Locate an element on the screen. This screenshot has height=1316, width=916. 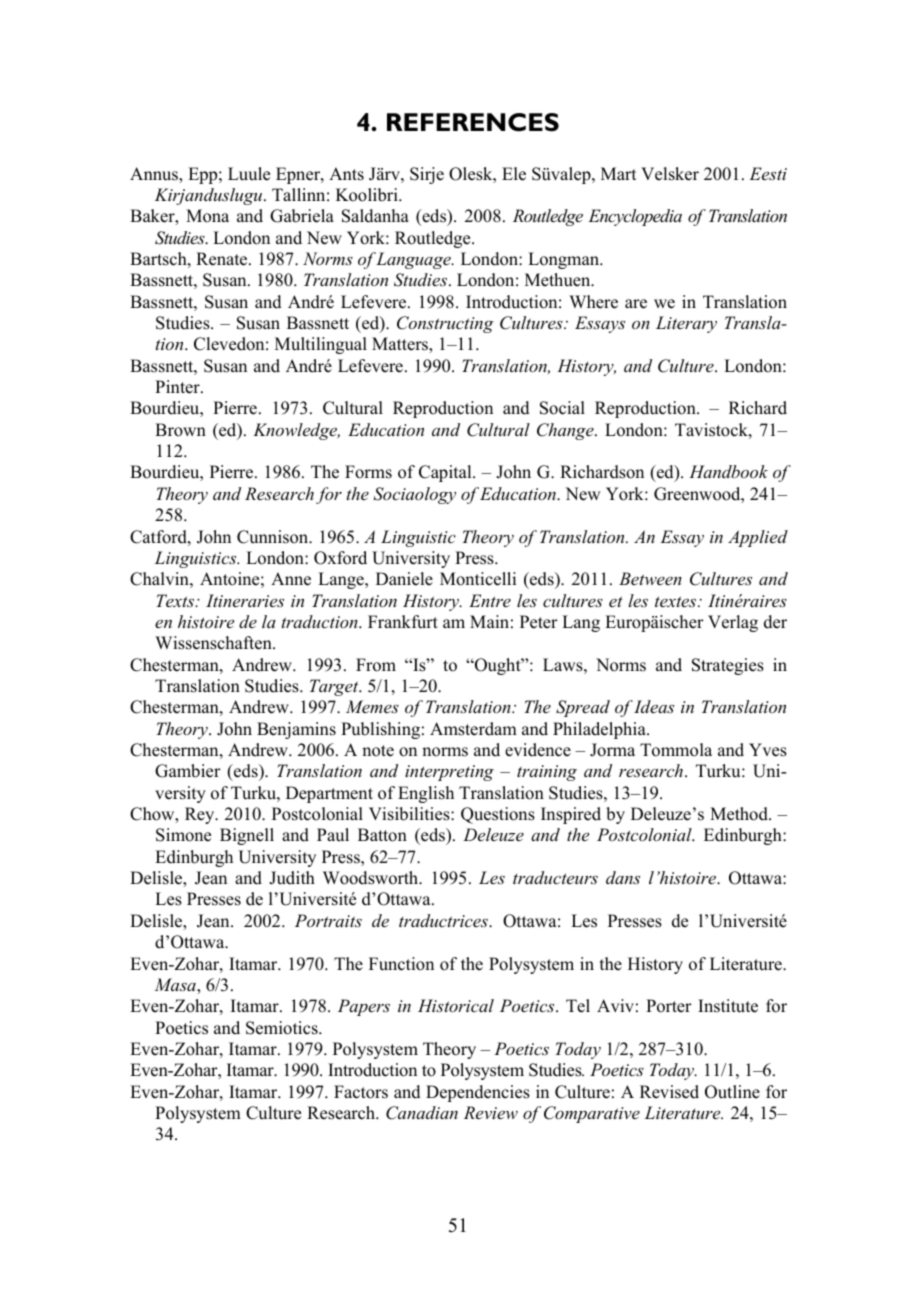
Capital is located at coordinates (446, 473).
